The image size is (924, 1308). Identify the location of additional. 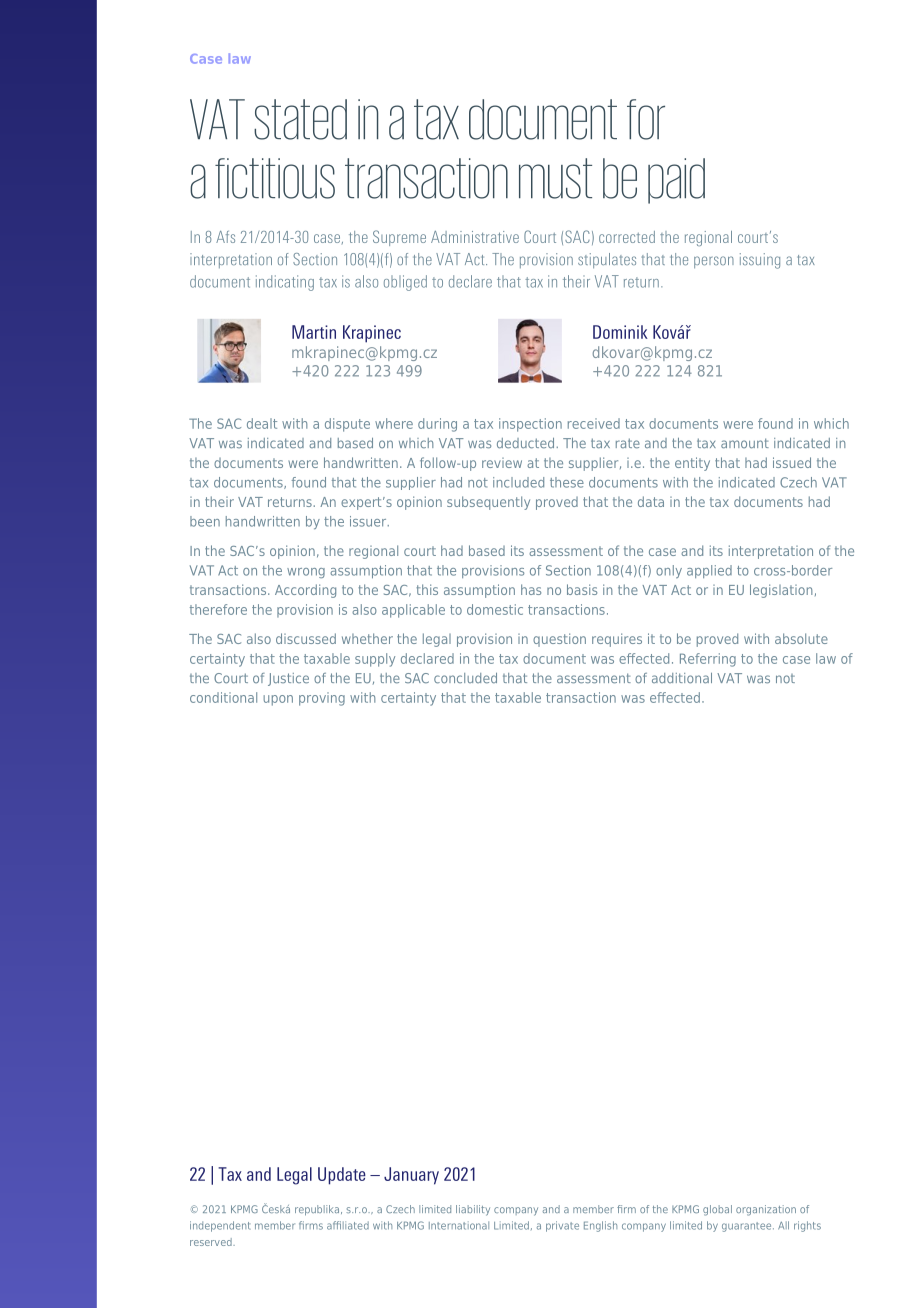
(682, 678).
